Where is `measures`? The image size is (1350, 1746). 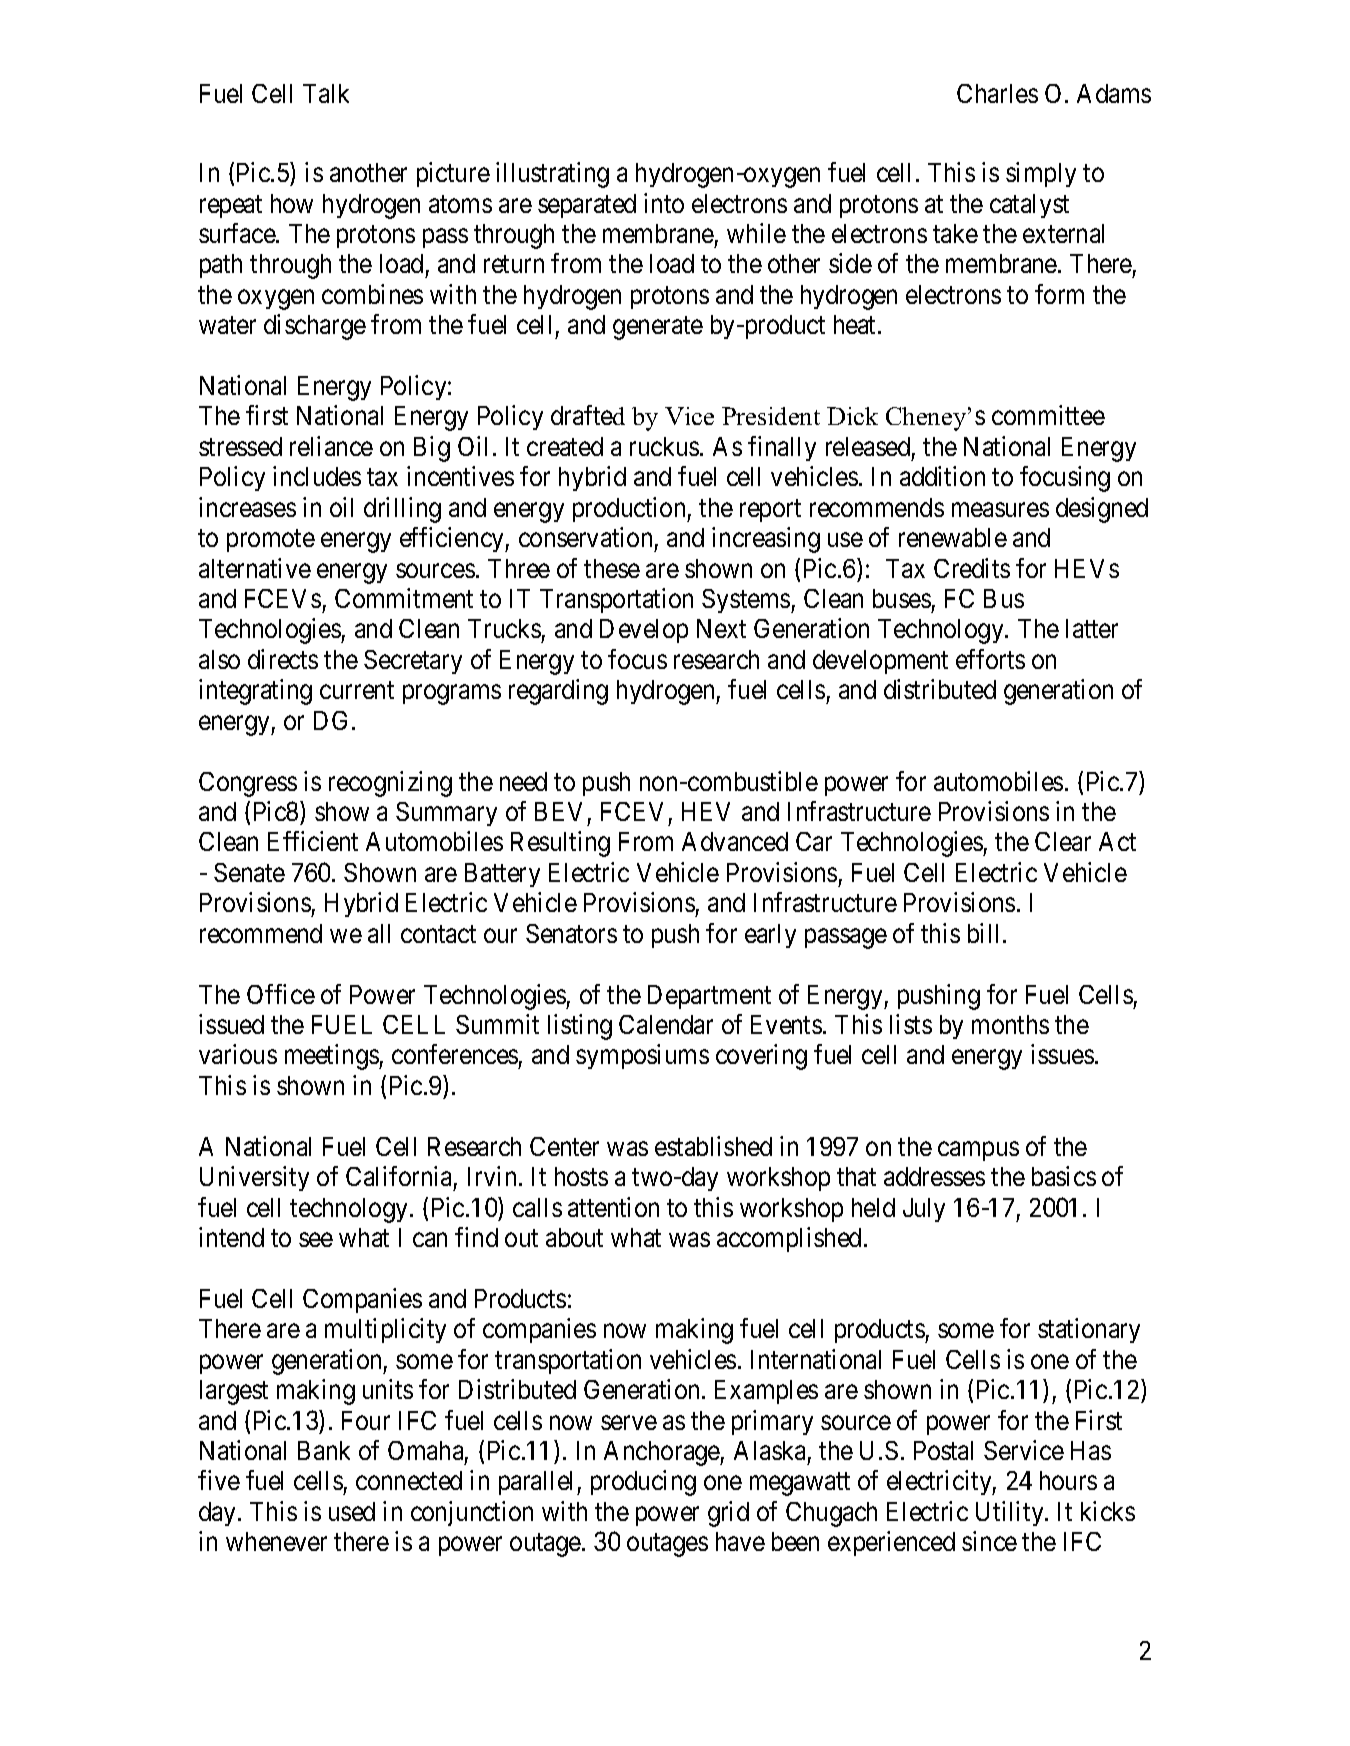 measures is located at coordinates (1000, 510).
